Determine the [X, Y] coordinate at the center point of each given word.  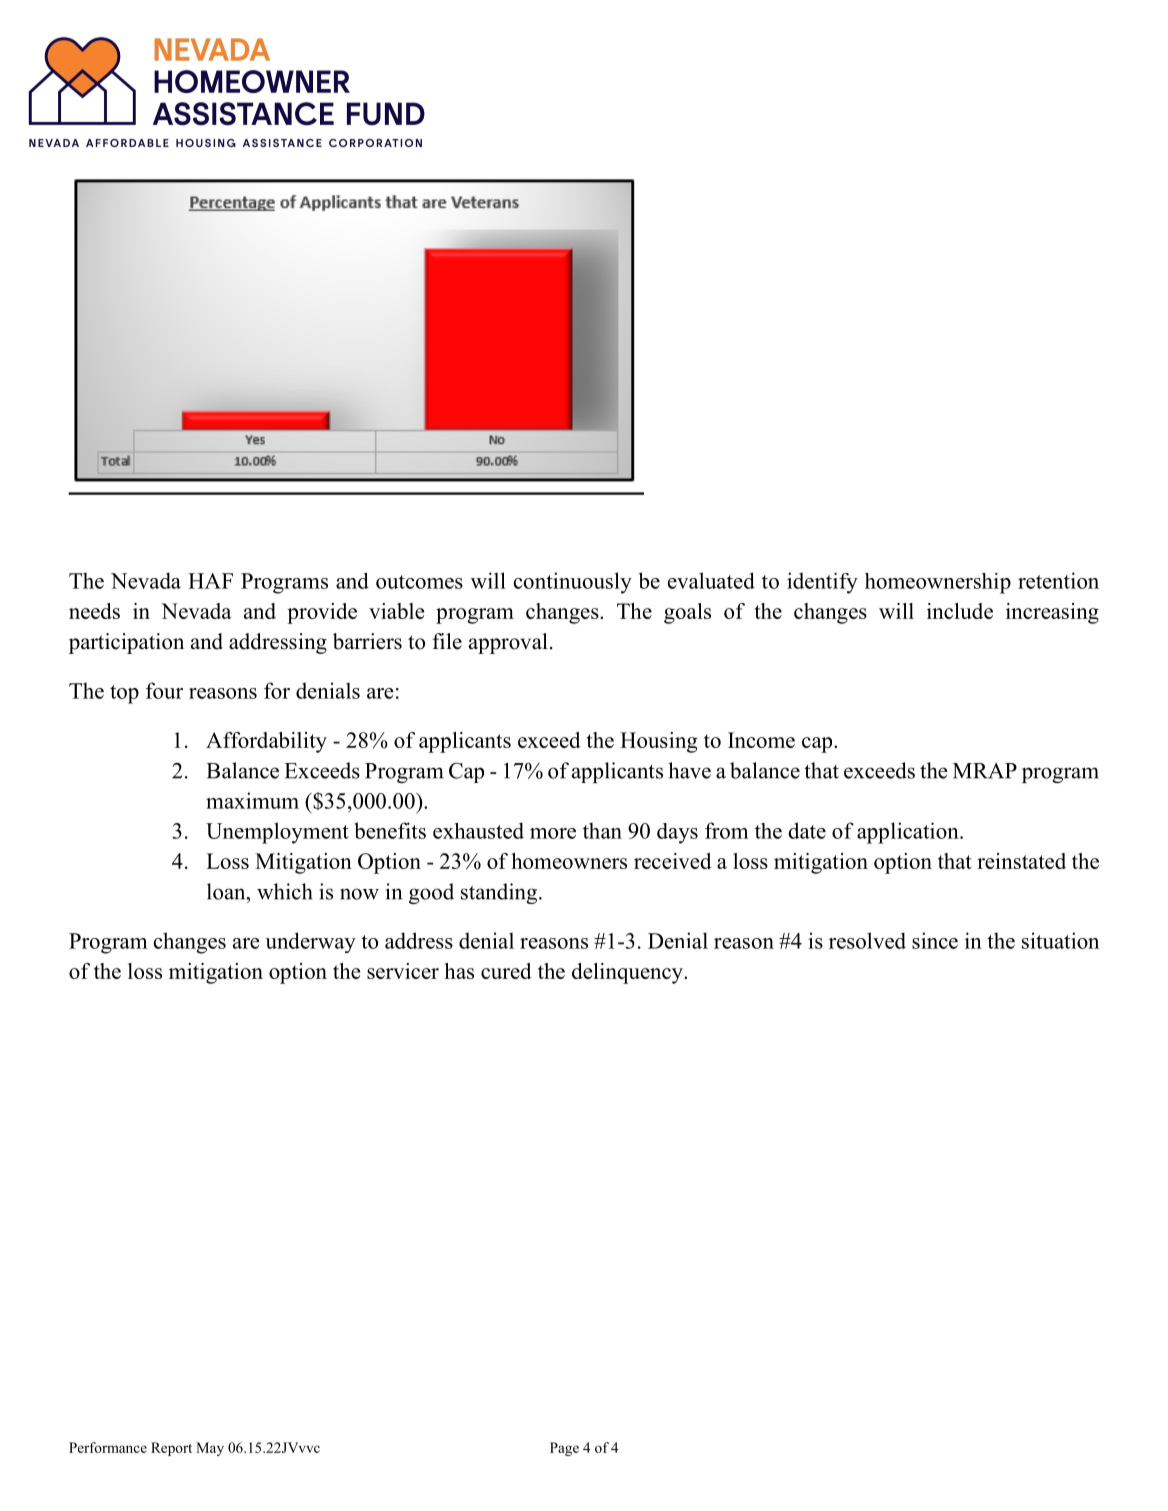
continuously [572, 583]
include [960, 611]
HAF [210, 581]
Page [564, 1449]
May [210, 1449]
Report [171, 1449]
